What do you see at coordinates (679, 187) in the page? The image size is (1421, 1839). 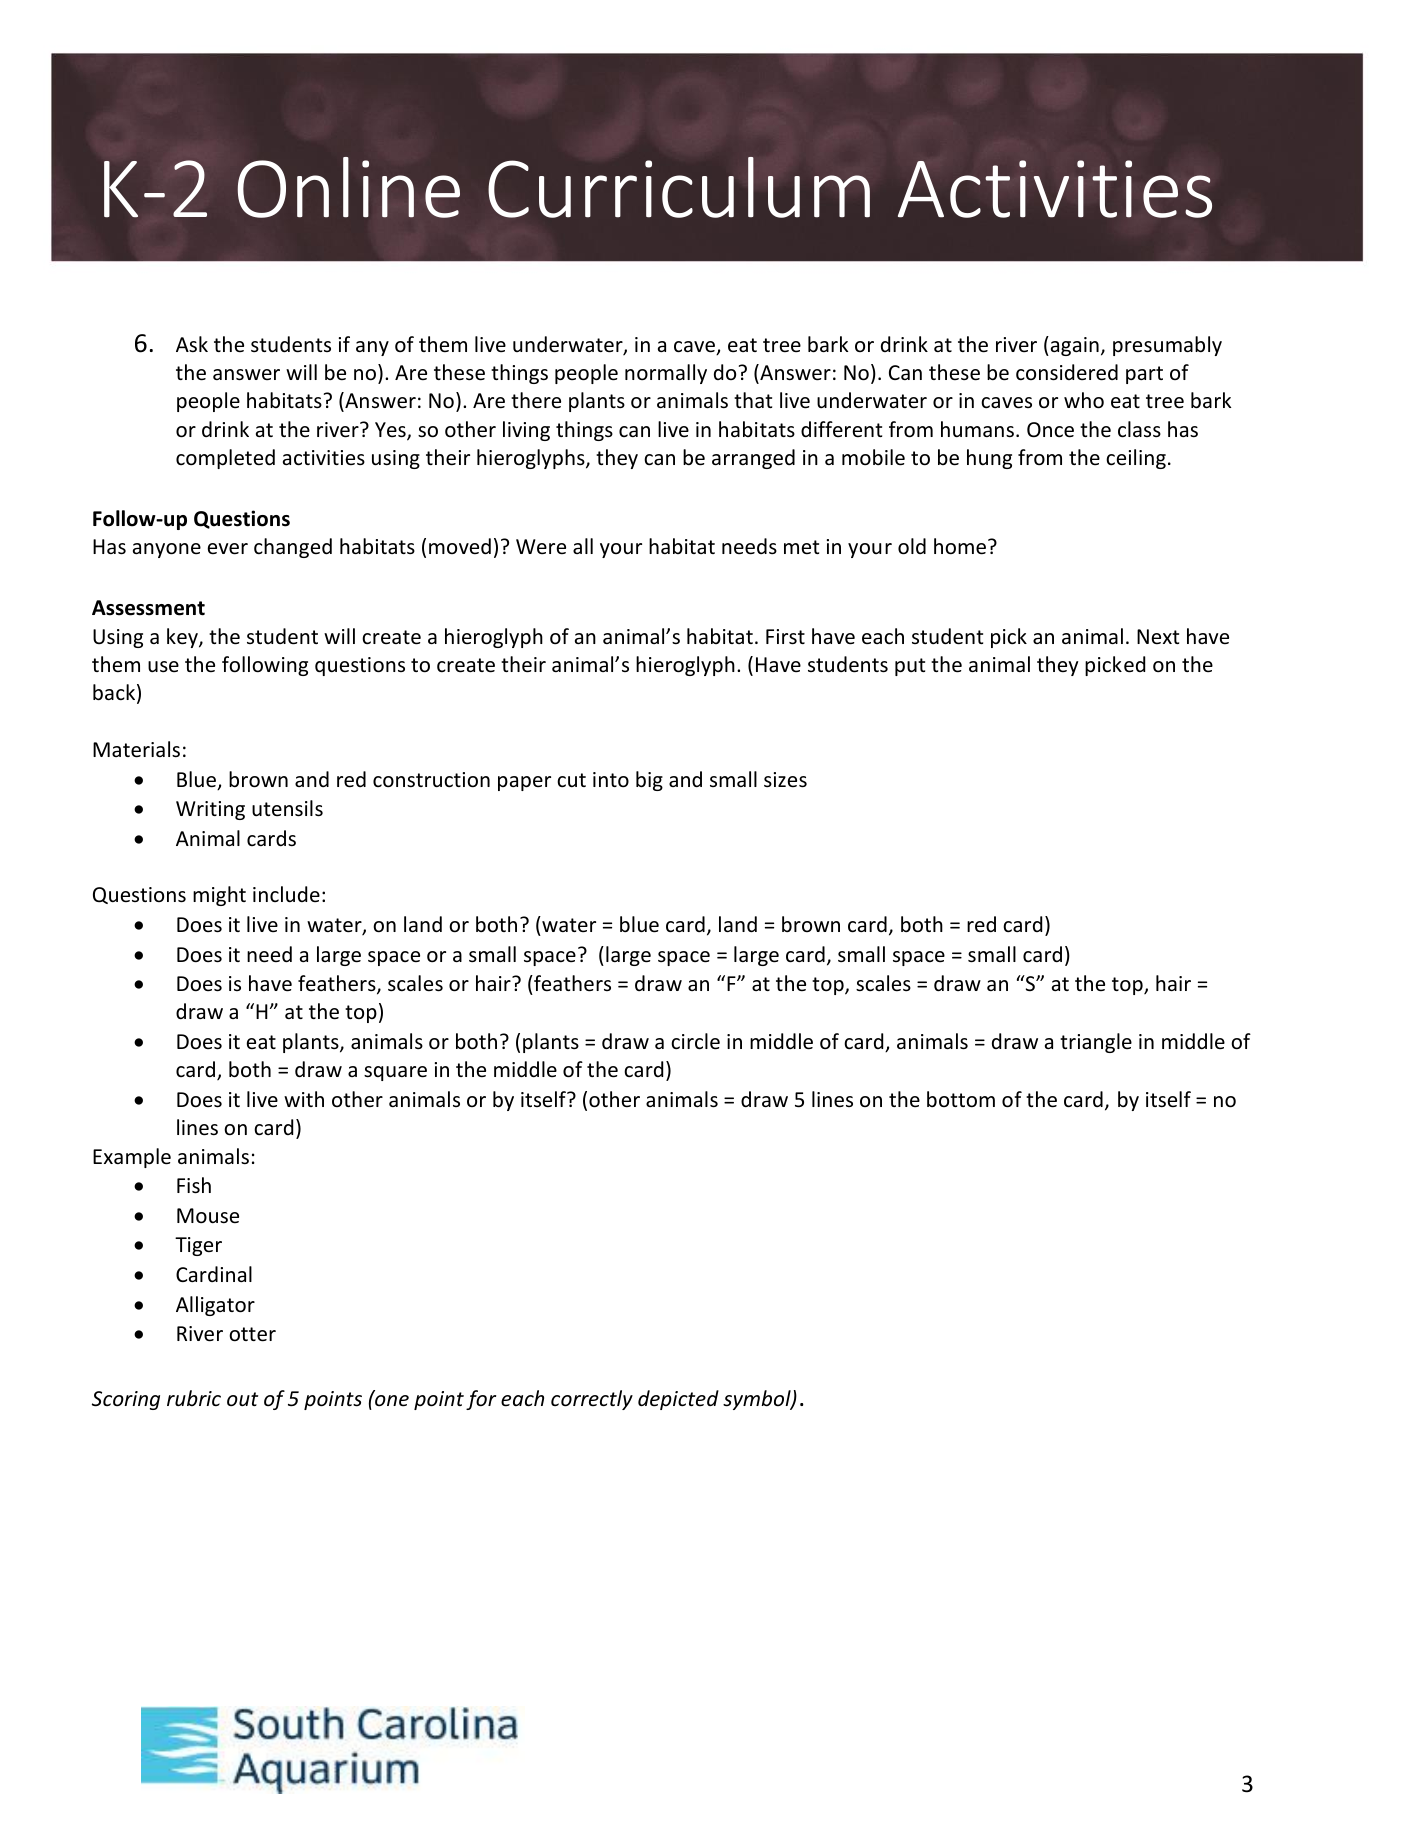 I see `Curriculum` at bounding box center [679, 187].
